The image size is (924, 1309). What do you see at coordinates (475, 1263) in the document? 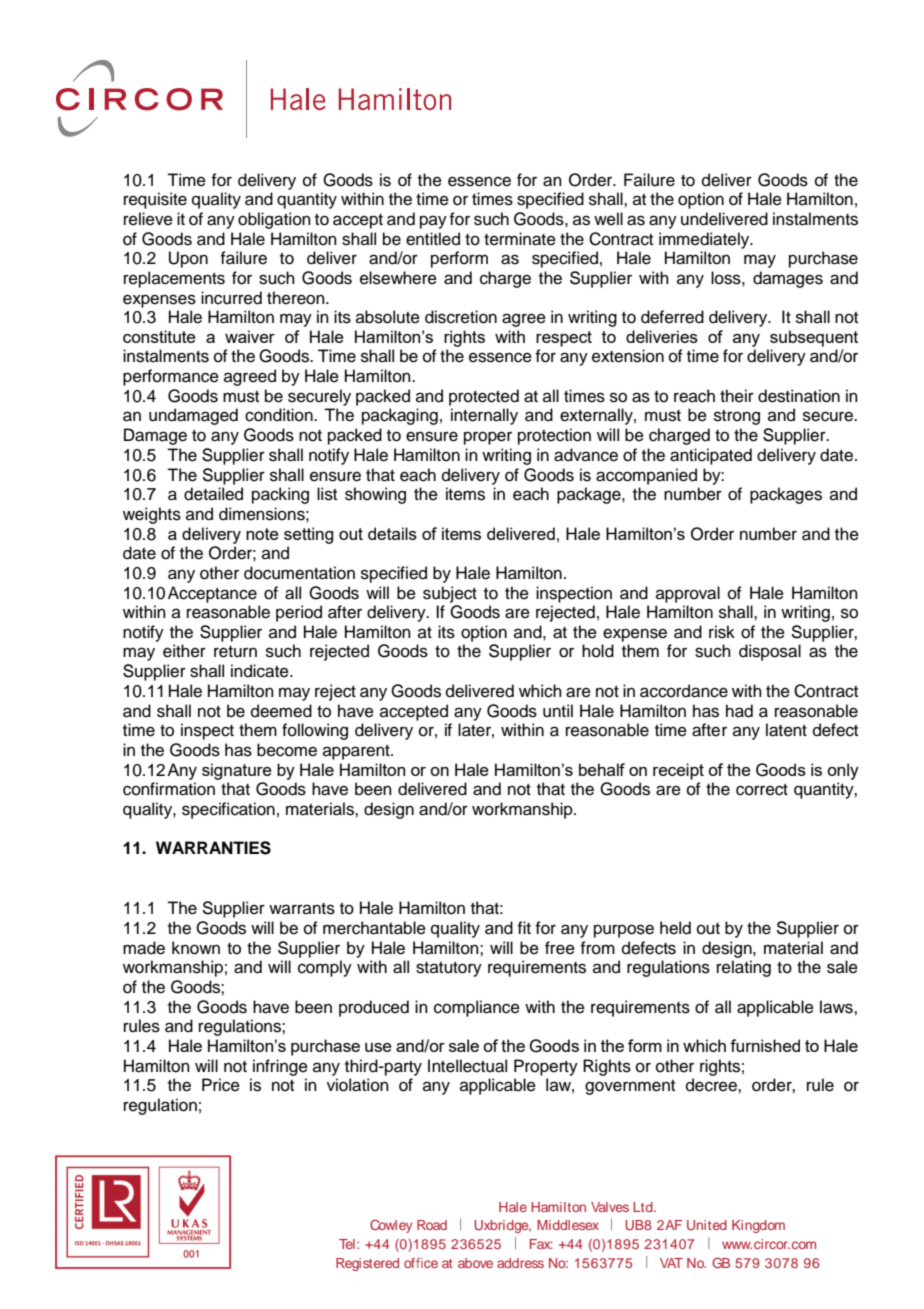
I see `above` at bounding box center [475, 1263].
